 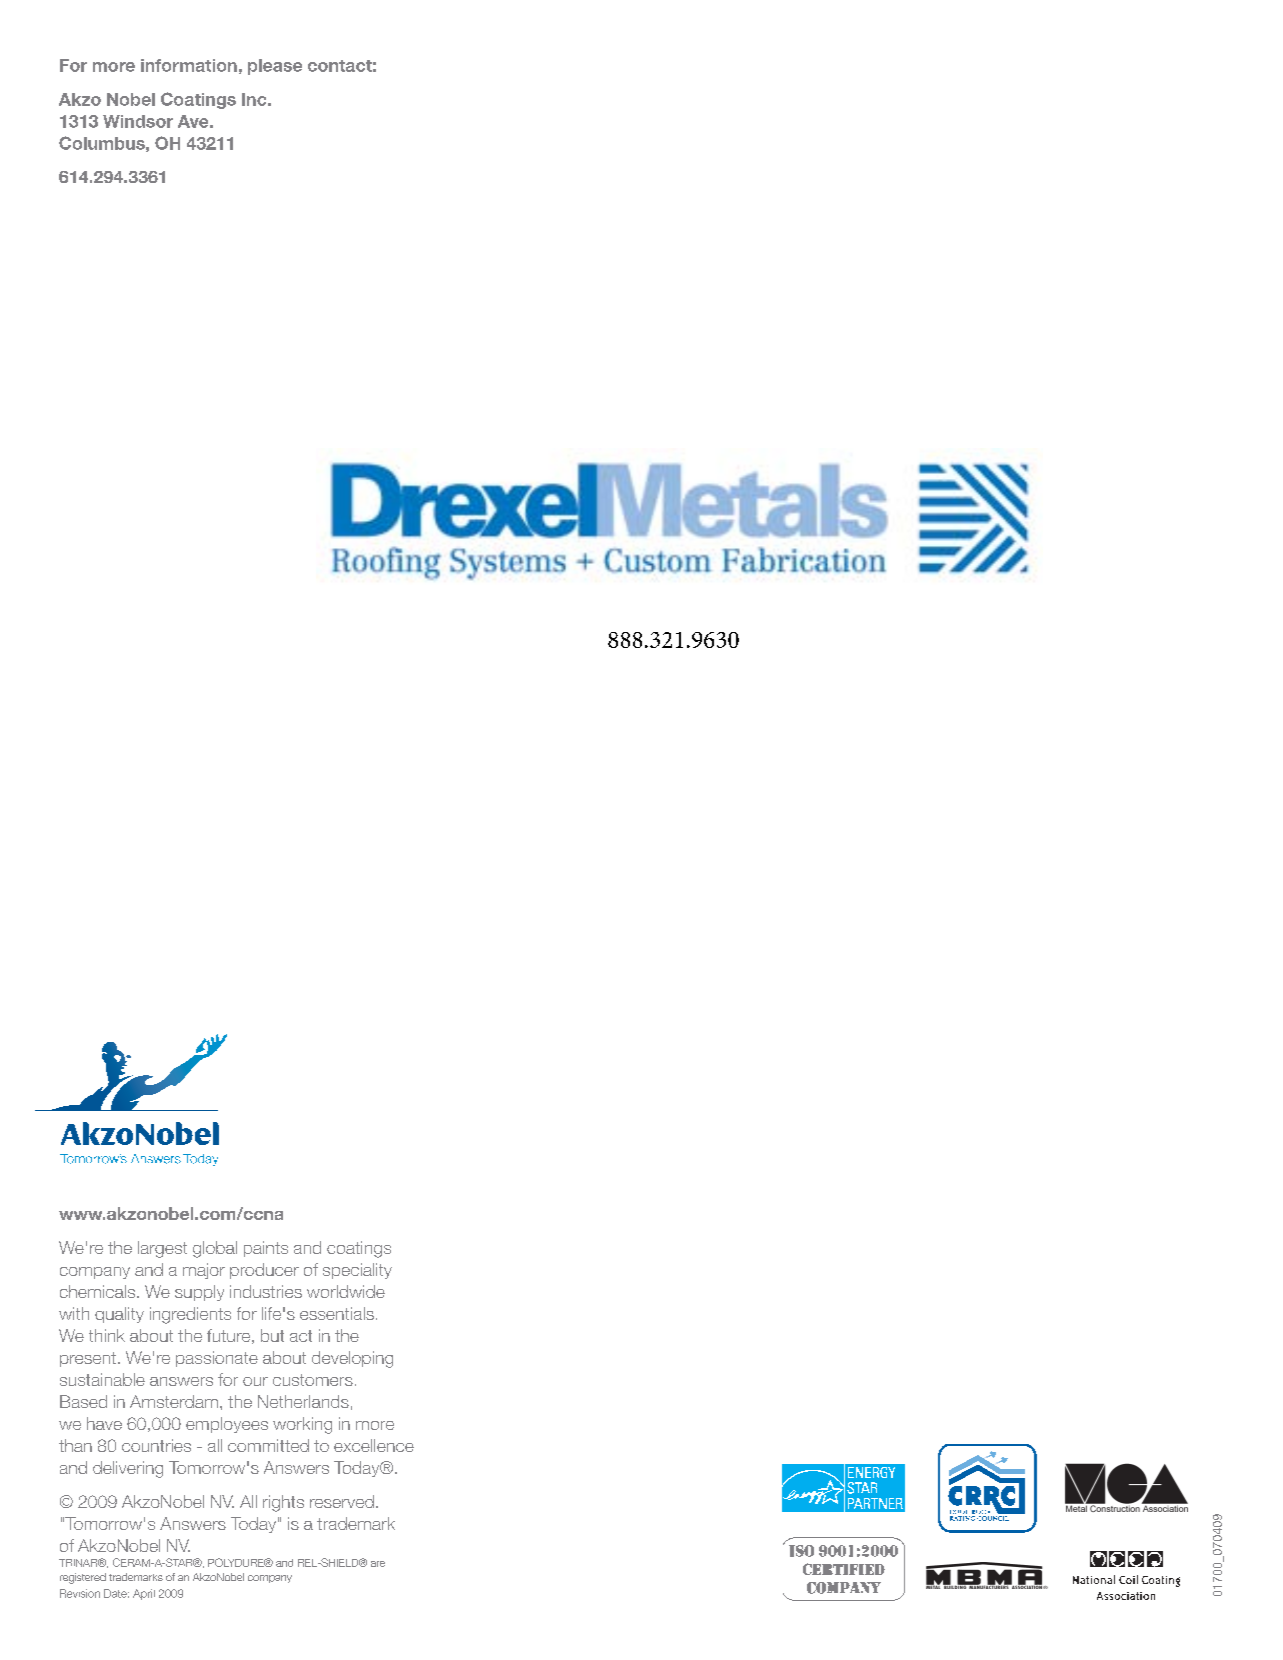 What do you see at coordinates (138, 121) in the image?
I see `Windsor` at bounding box center [138, 121].
